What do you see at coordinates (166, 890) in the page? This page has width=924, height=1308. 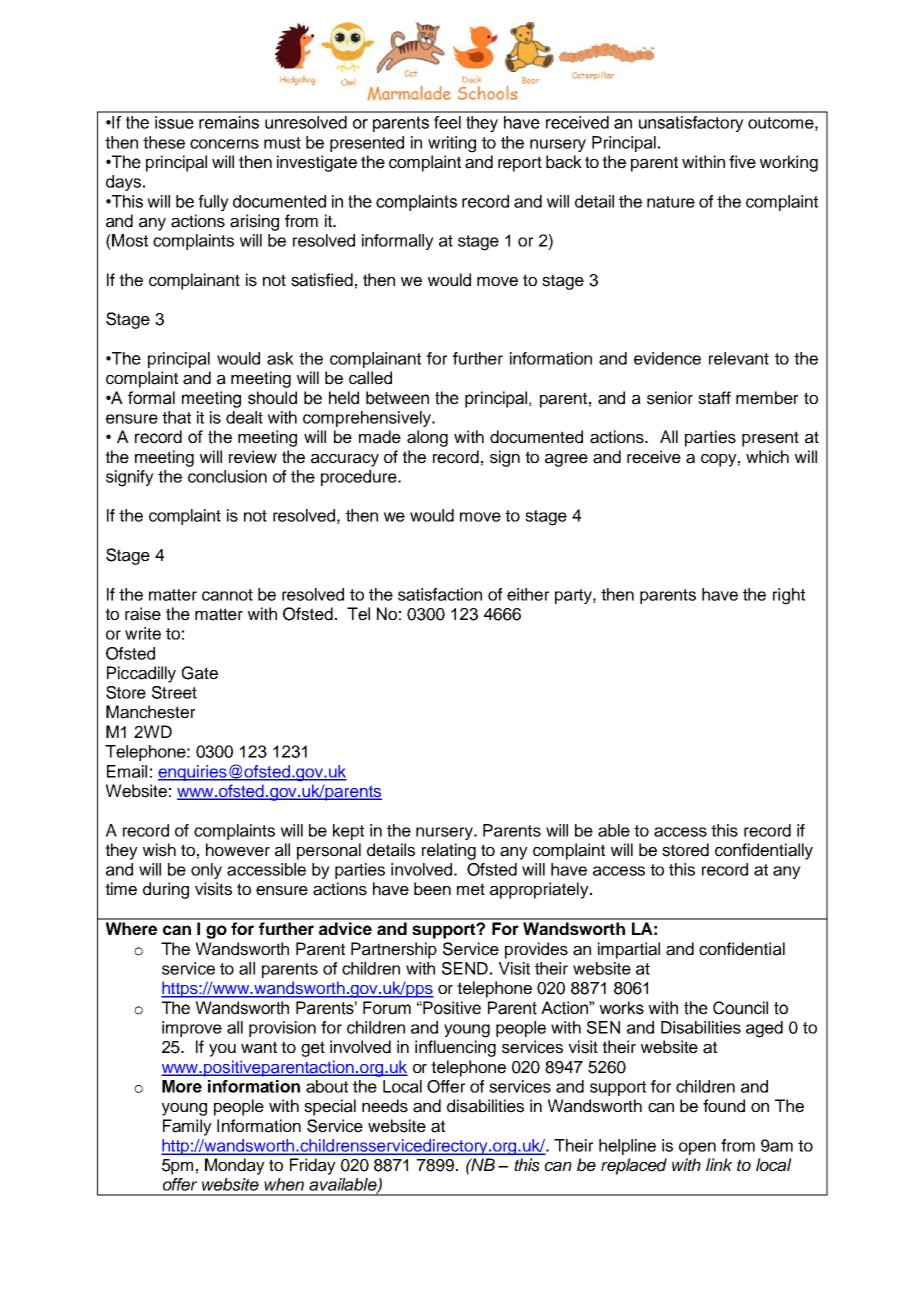 I see `during` at bounding box center [166, 890].
